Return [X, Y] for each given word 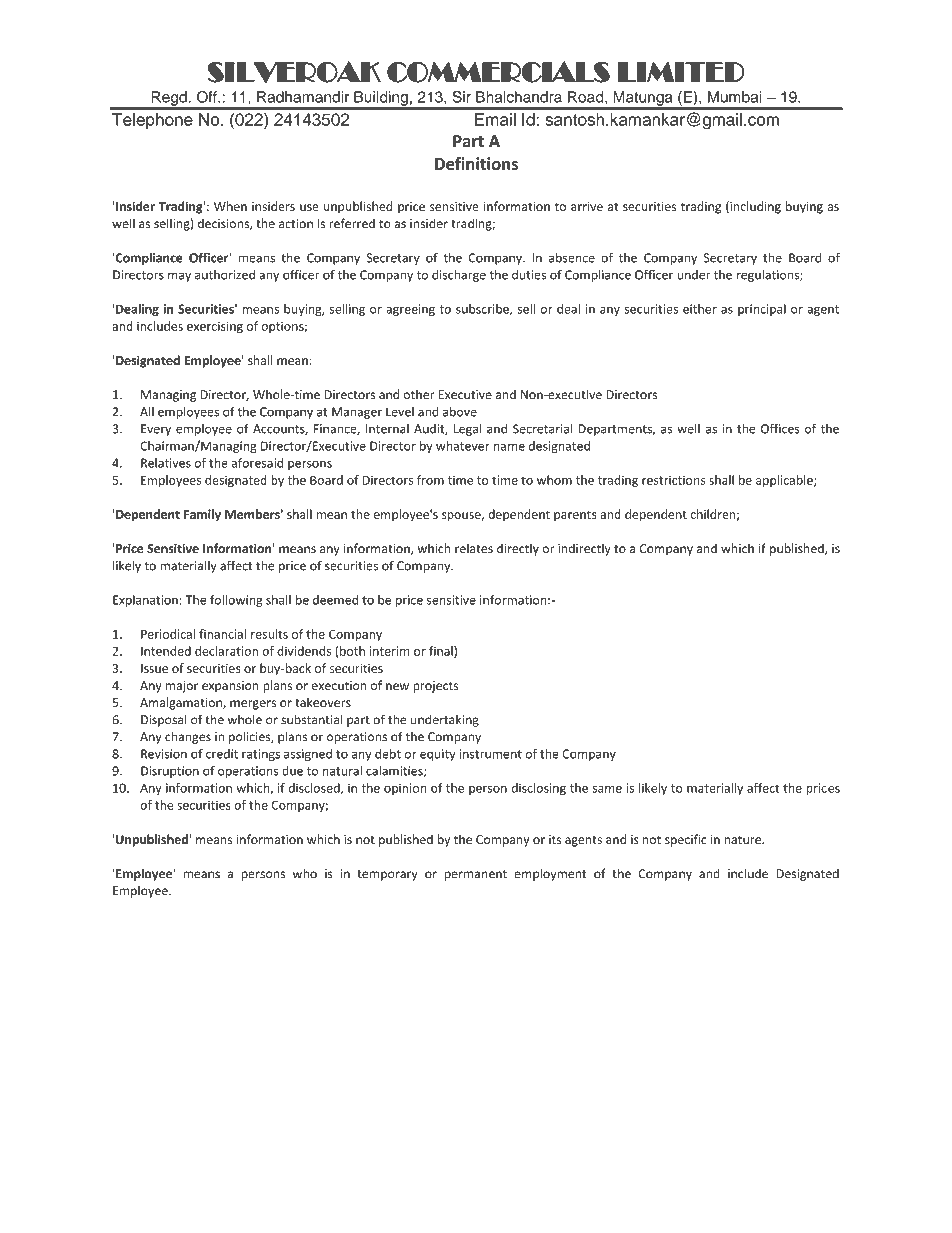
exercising [215, 327]
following [236, 601]
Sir [462, 97]
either [700, 309]
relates [474, 548]
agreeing [410, 310]
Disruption [170, 772]
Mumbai [734, 97]
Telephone [152, 121]
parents [575, 515]
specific [686, 840]
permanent [476, 875]
